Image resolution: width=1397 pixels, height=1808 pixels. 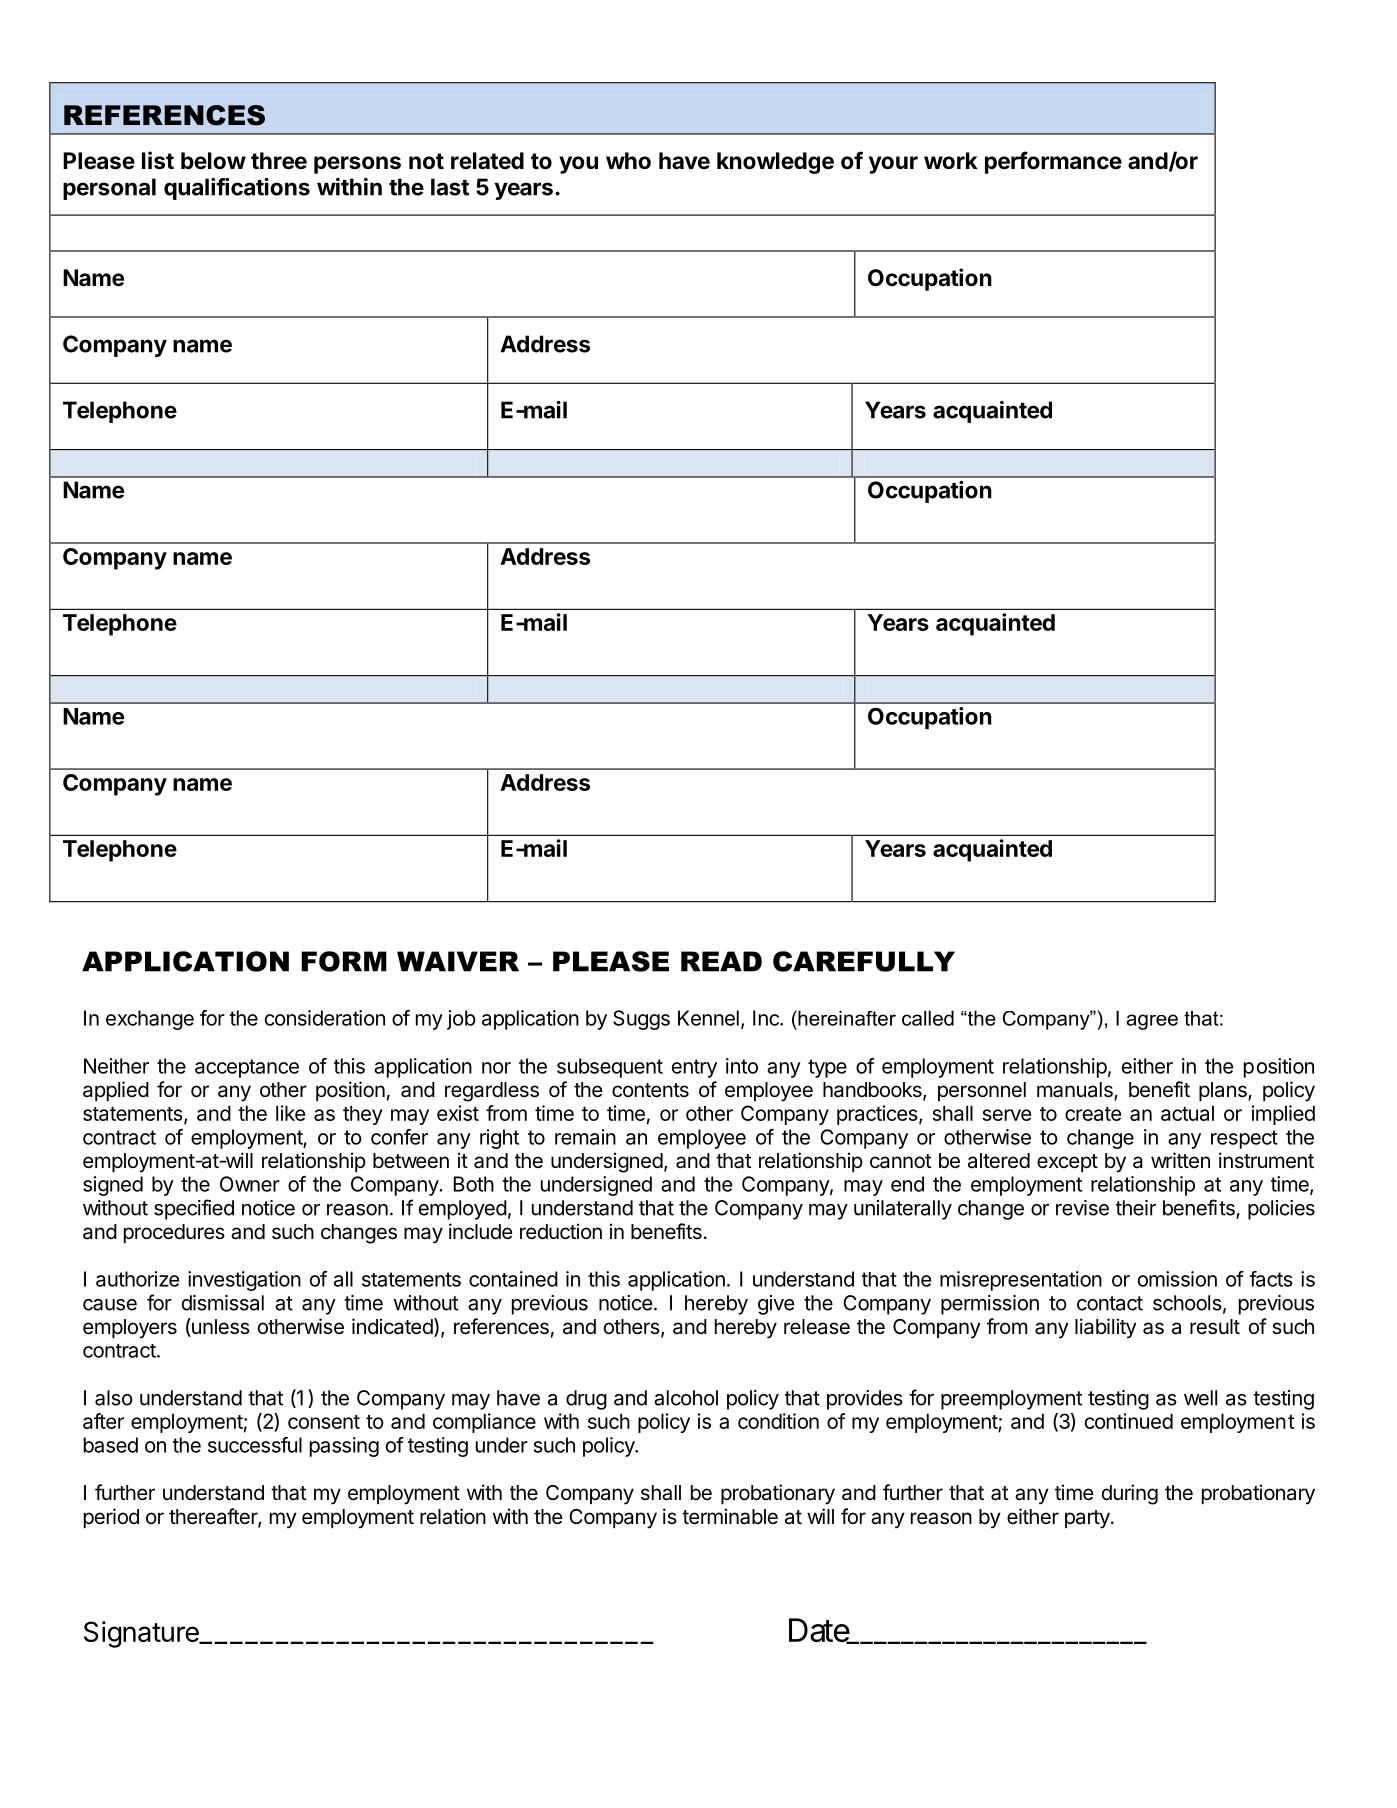 I want to click on qualifications, so click(x=237, y=189).
